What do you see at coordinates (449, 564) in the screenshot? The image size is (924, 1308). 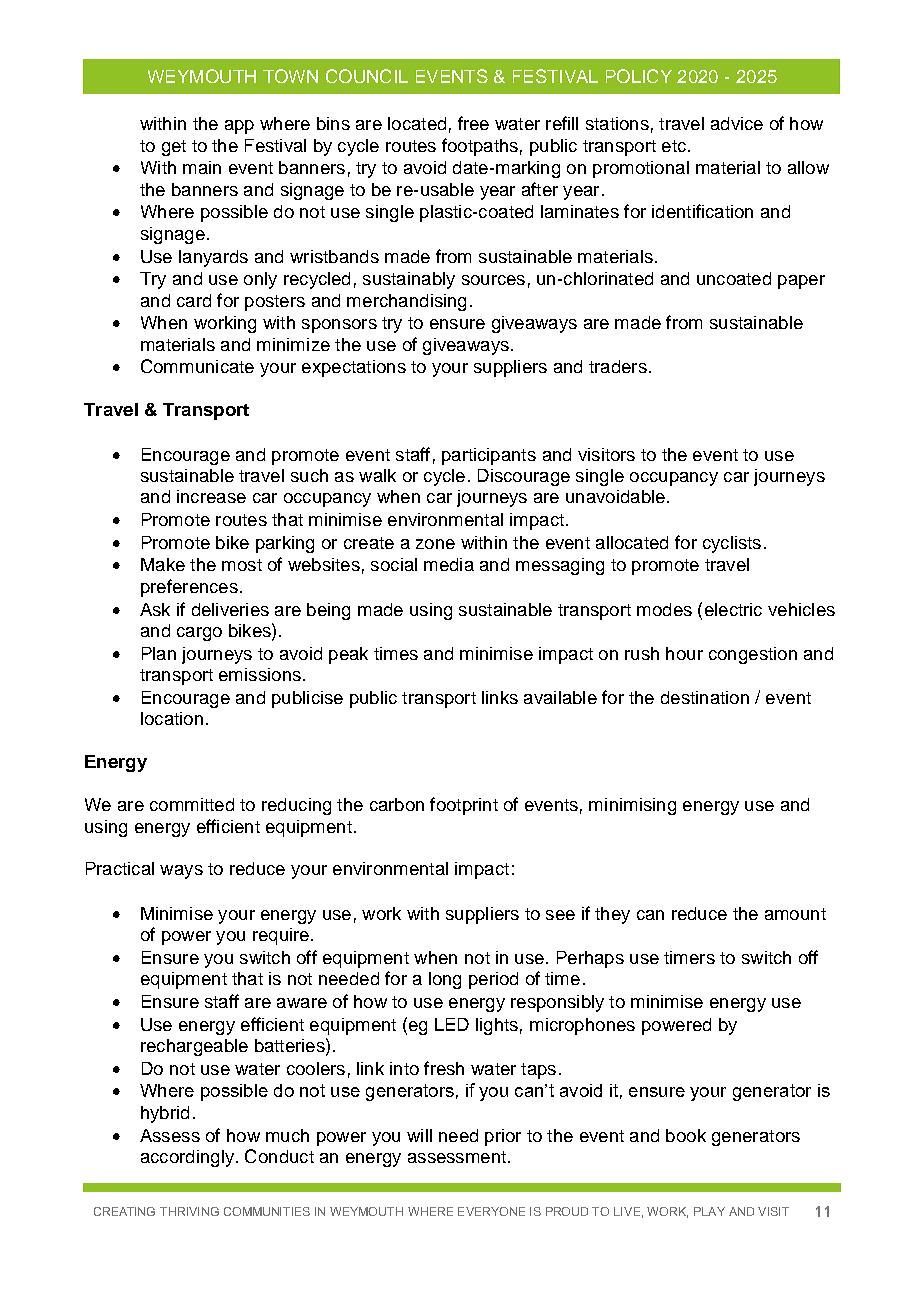 I see `media` at bounding box center [449, 564].
